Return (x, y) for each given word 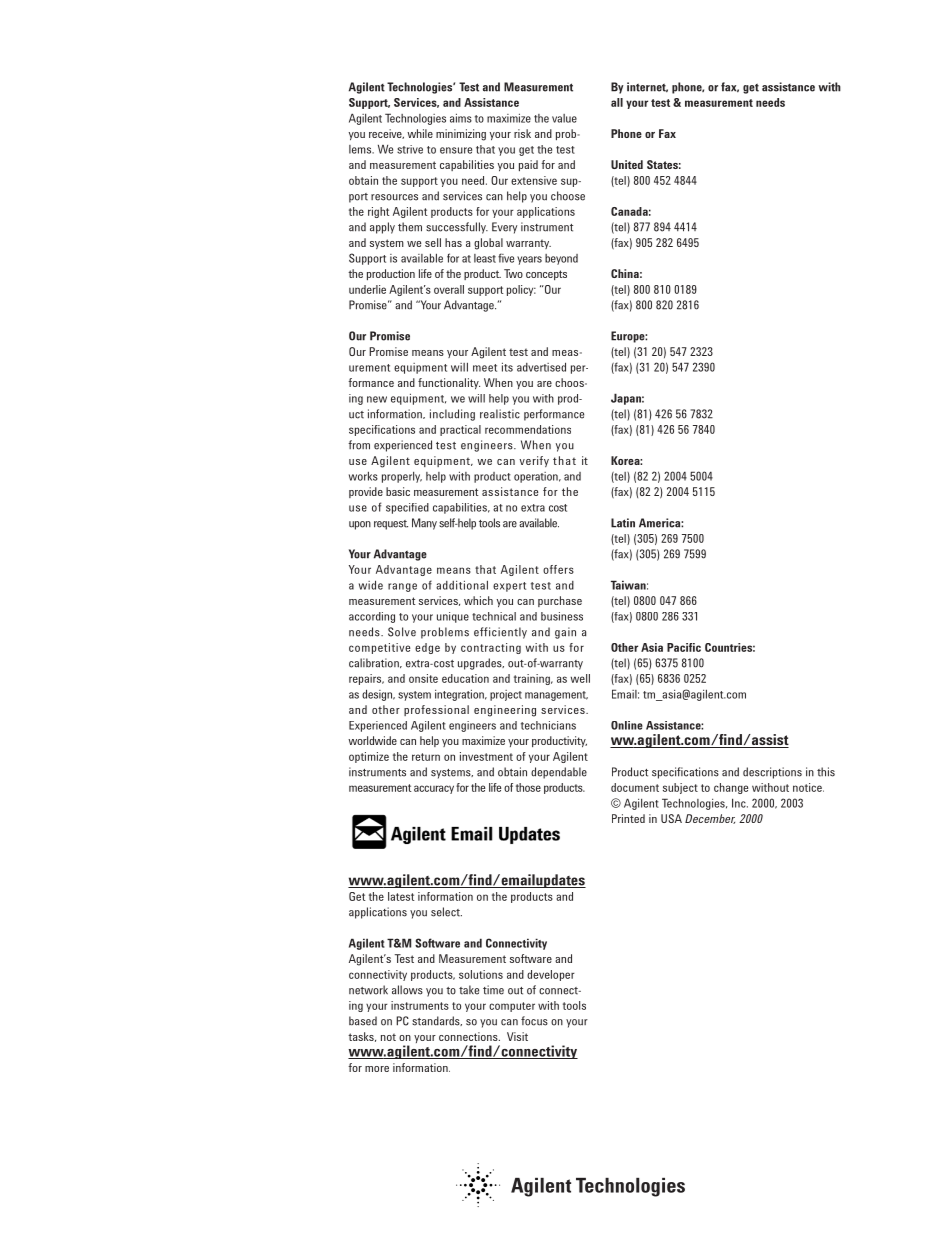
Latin (623, 523)
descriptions (772, 773)
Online (627, 725)
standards (437, 1021)
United (627, 164)
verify (534, 461)
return (426, 757)
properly (402, 477)
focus (534, 1021)
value (564, 118)
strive (410, 149)
